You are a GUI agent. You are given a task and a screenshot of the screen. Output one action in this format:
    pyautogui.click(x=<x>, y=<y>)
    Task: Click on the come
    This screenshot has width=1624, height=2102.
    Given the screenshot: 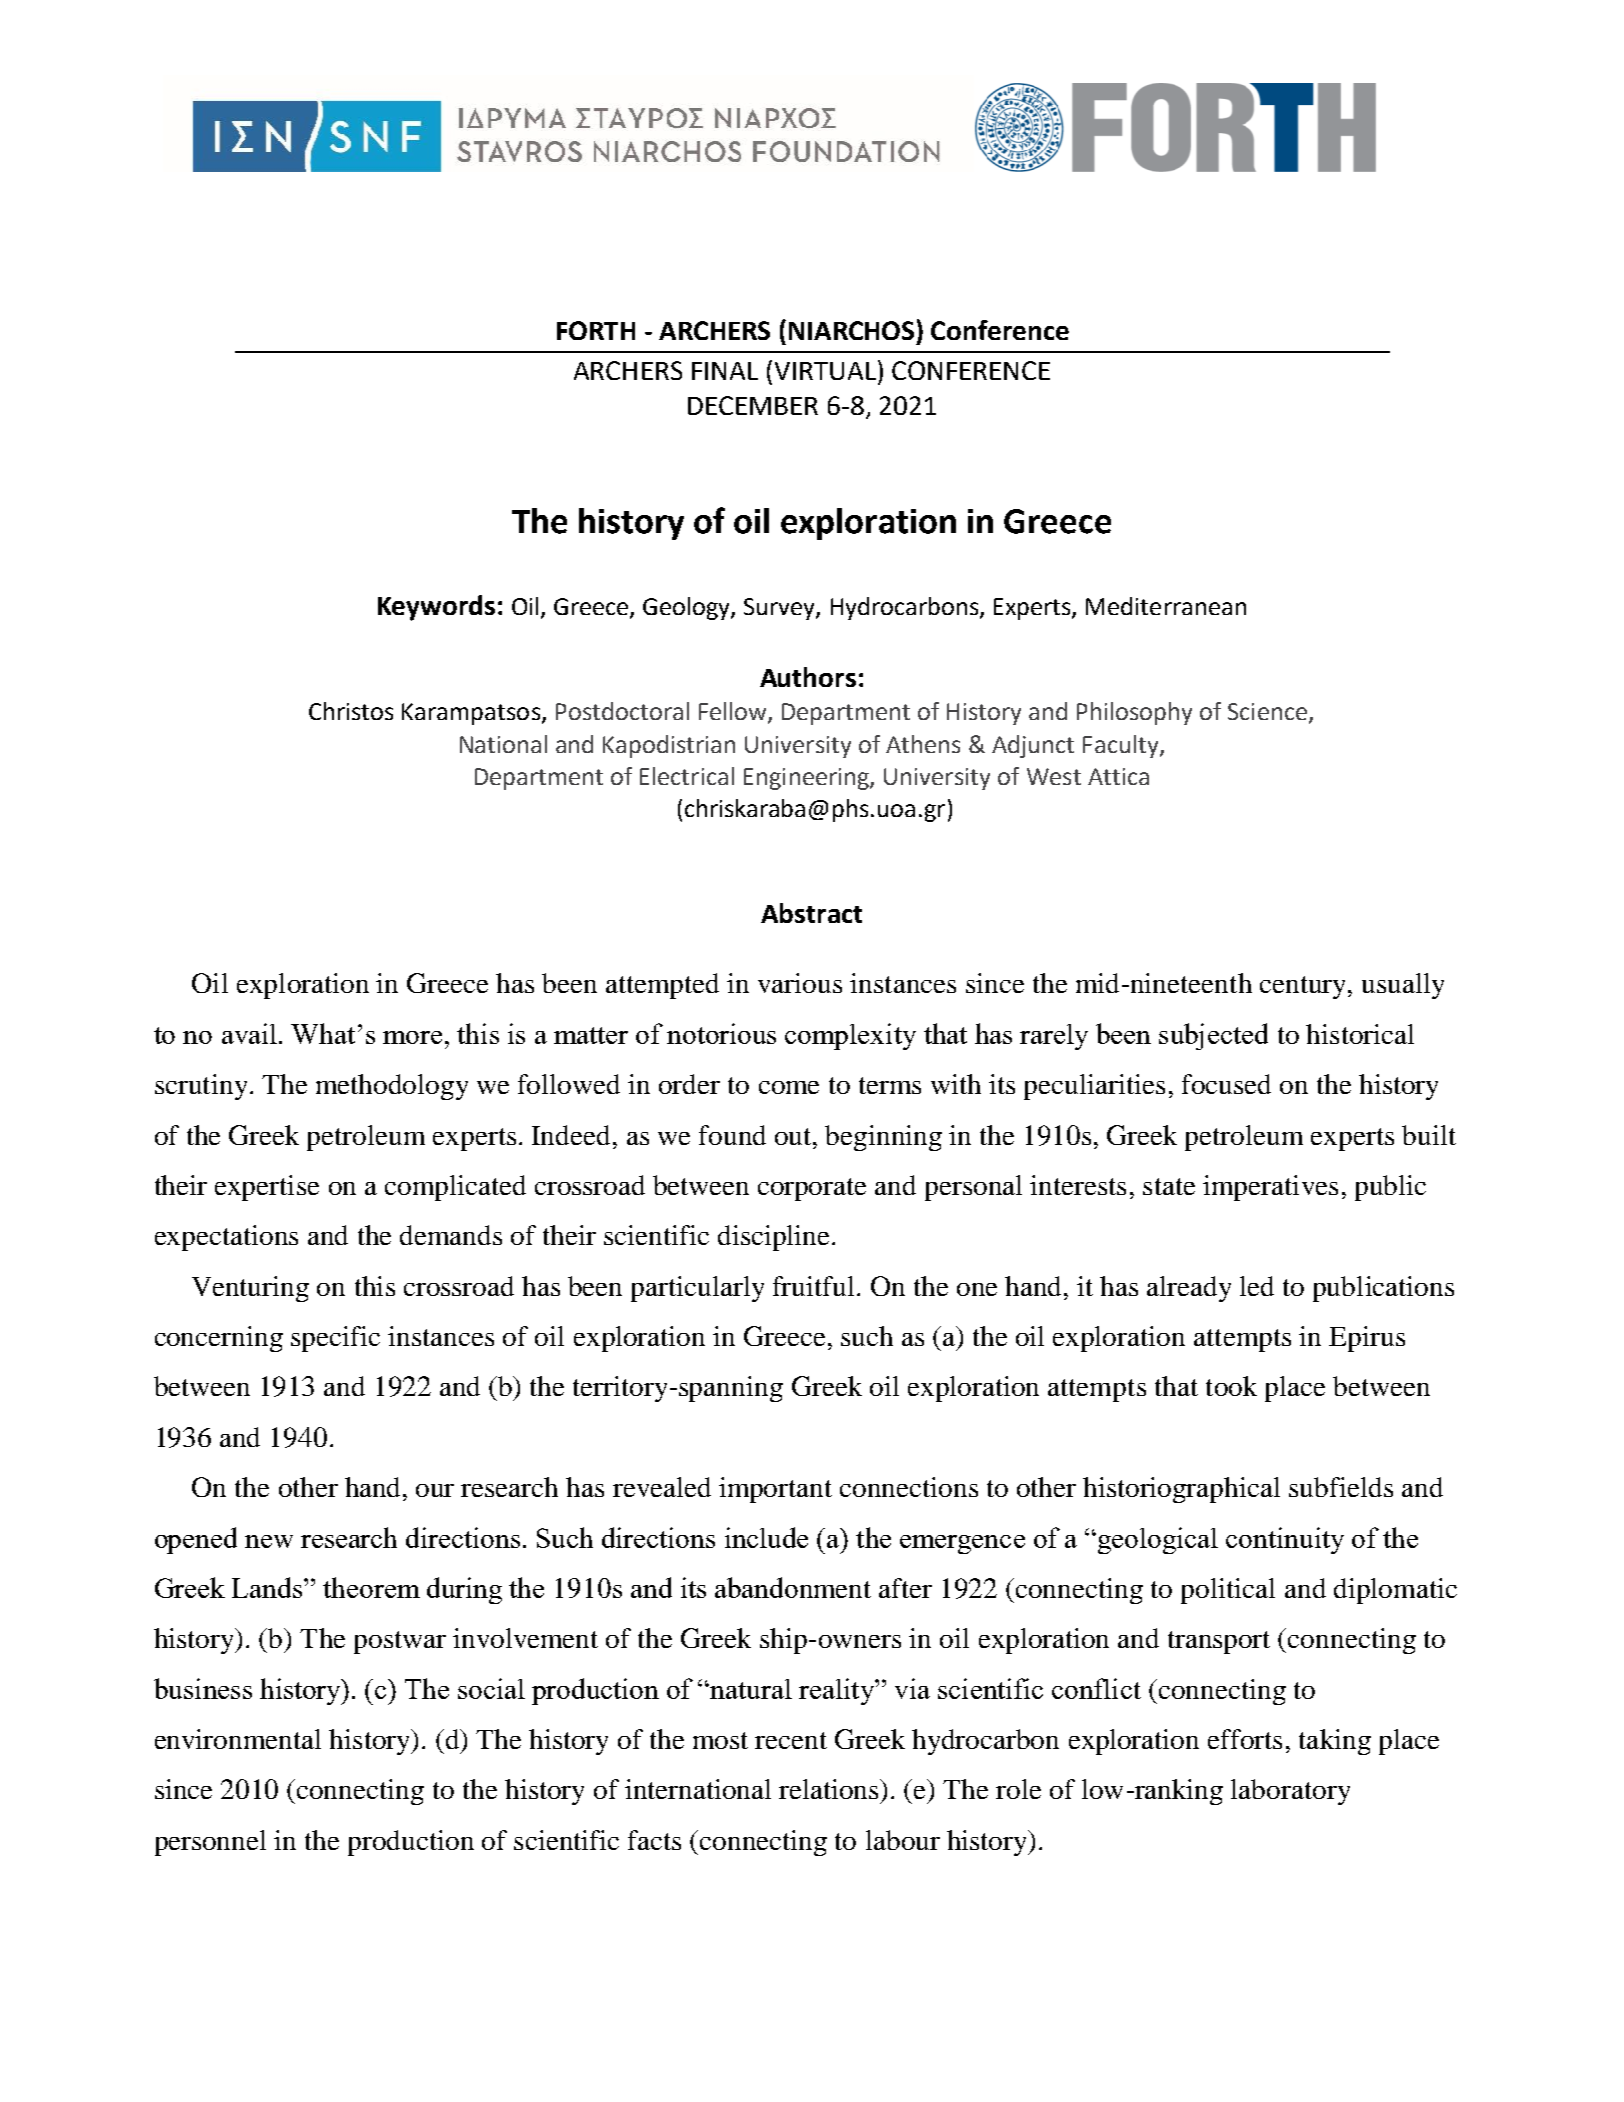 What is the action you would take?
    pyautogui.click(x=789, y=1087)
